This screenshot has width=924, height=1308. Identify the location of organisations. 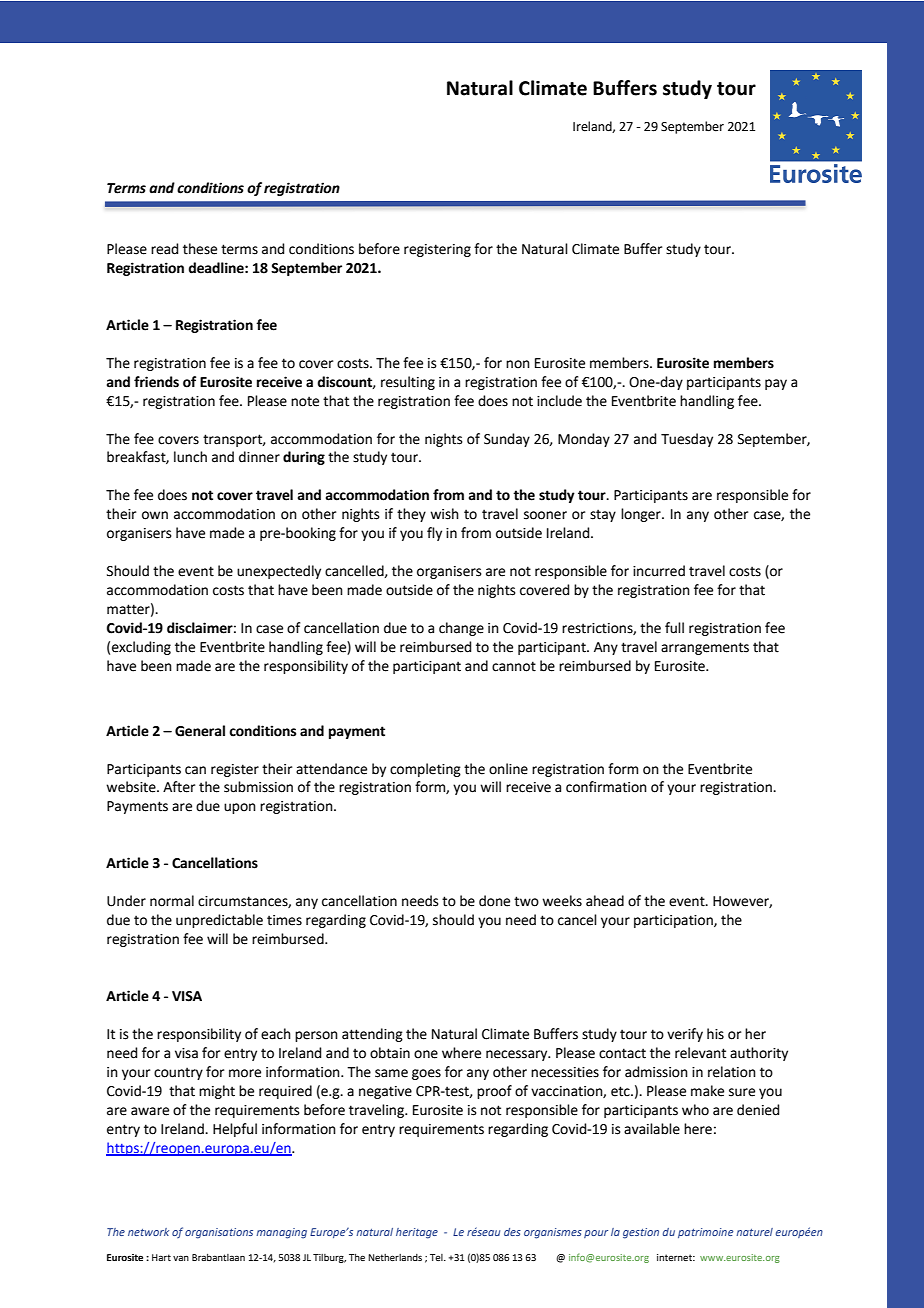
(219, 1233).
